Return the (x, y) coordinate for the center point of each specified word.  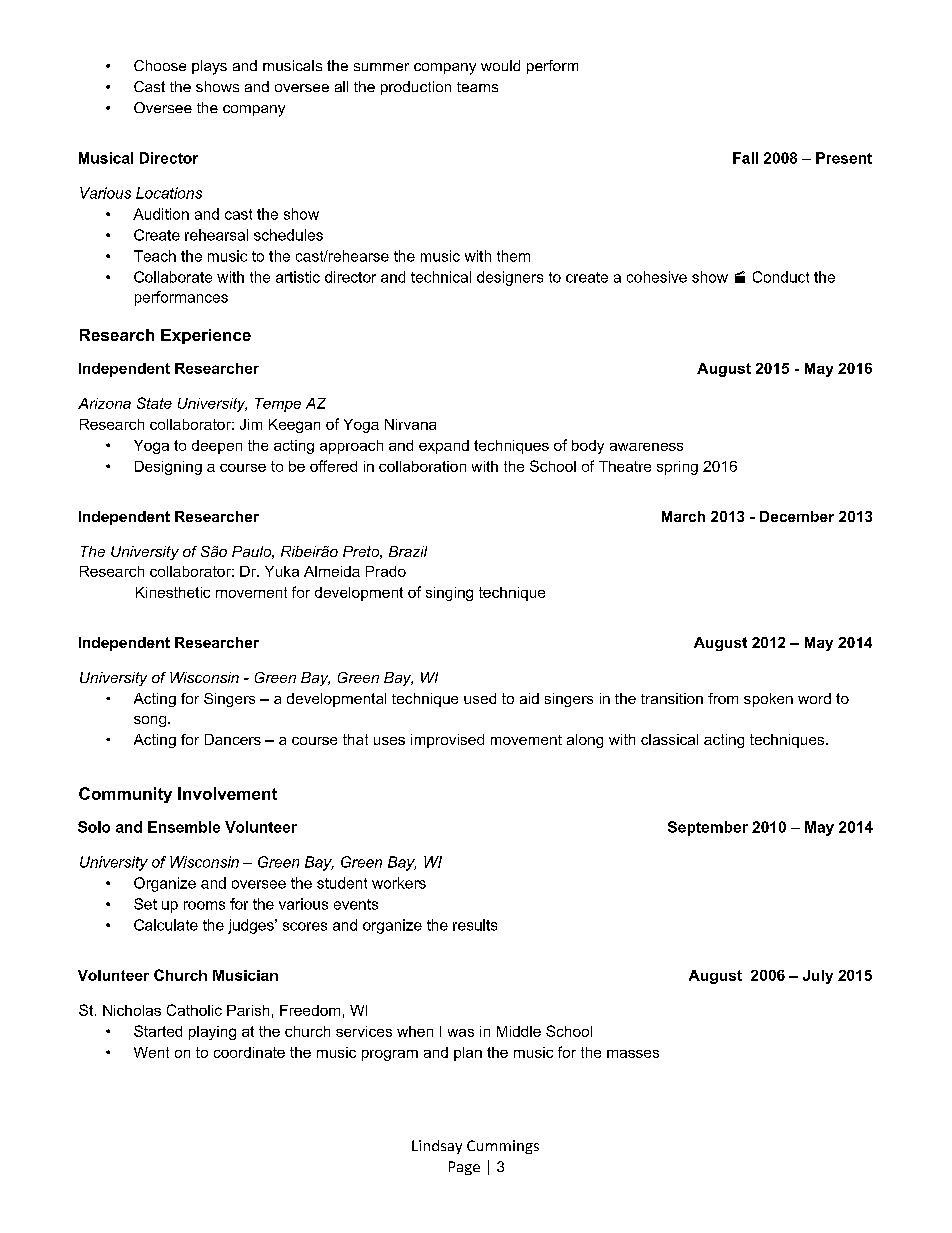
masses (633, 1054)
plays (209, 67)
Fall (745, 158)
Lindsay (437, 1147)
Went (151, 1052)
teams (477, 87)
